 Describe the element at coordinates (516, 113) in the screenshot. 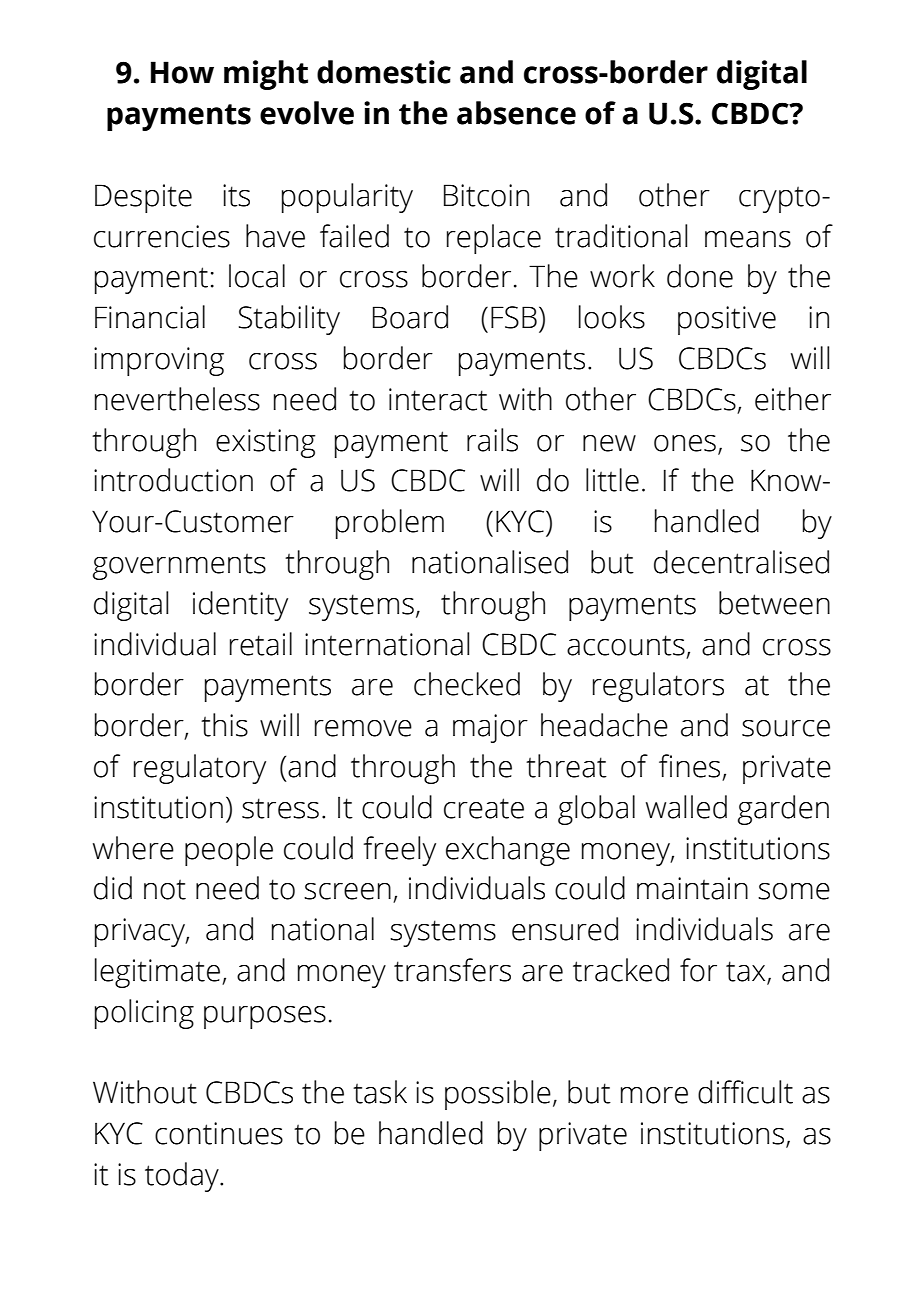

I see `absence` at that location.
